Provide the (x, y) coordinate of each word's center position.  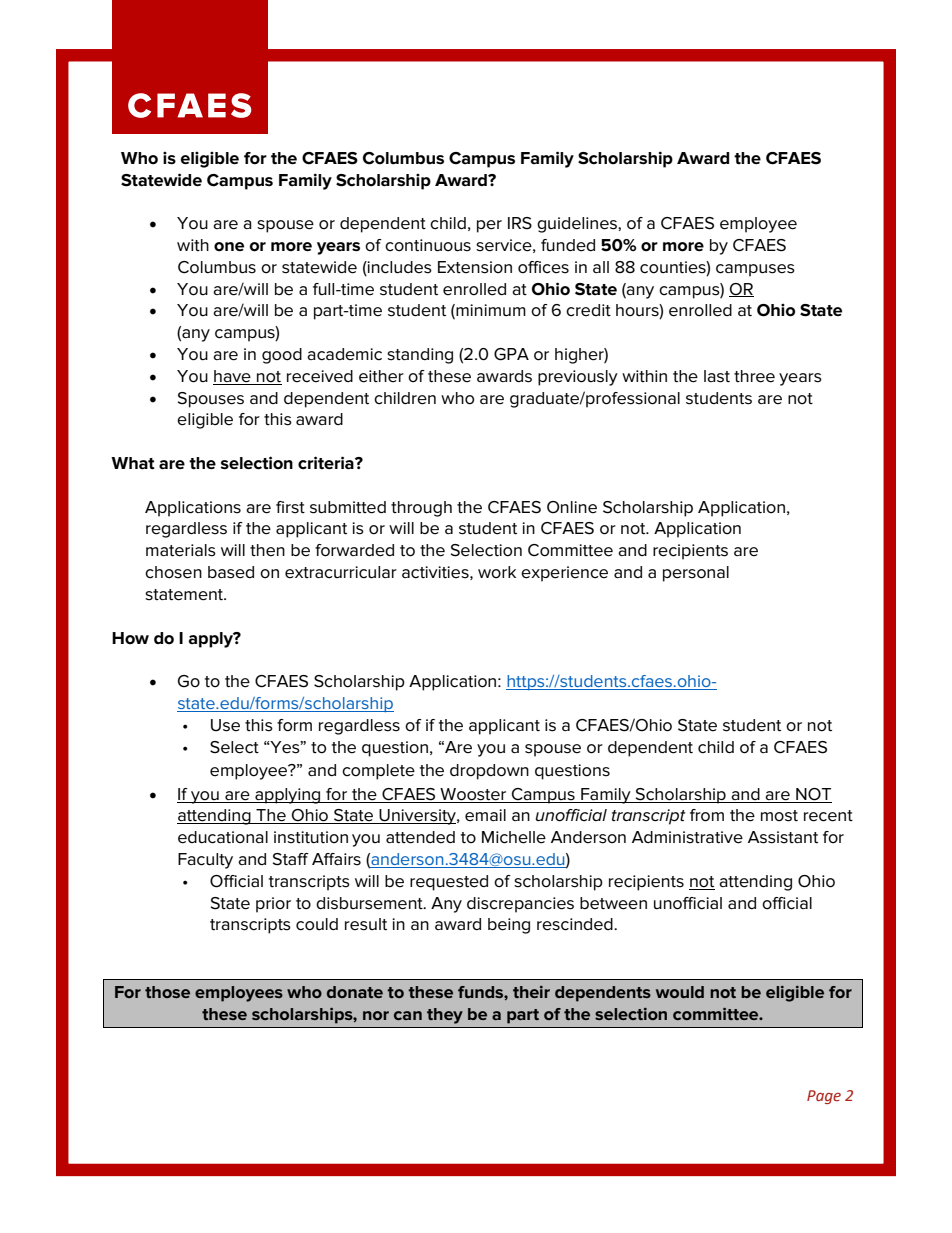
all (601, 267)
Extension (475, 267)
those (167, 992)
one (229, 247)
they (445, 1016)
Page (824, 1097)
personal (696, 574)
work (497, 572)
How (130, 638)
